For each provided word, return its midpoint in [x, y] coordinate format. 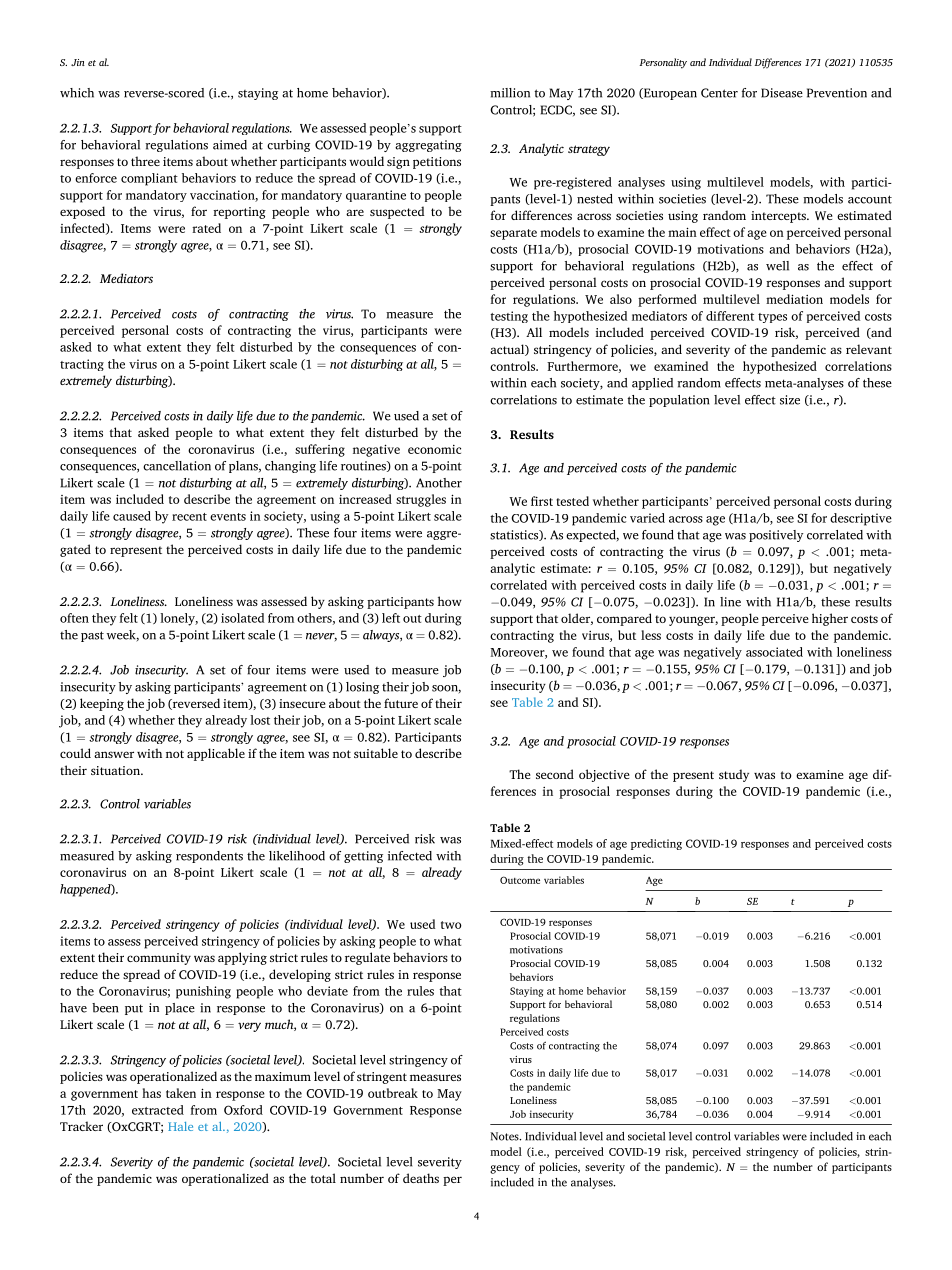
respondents [209, 857]
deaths [421, 1178]
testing [509, 317]
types [772, 318]
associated [774, 652]
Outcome [520, 880]
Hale [180, 1126]
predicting [656, 844]
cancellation [177, 466]
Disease [782, 93]
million [510, 93]
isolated [242, 618]
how [450, 601]
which [77, 93]
